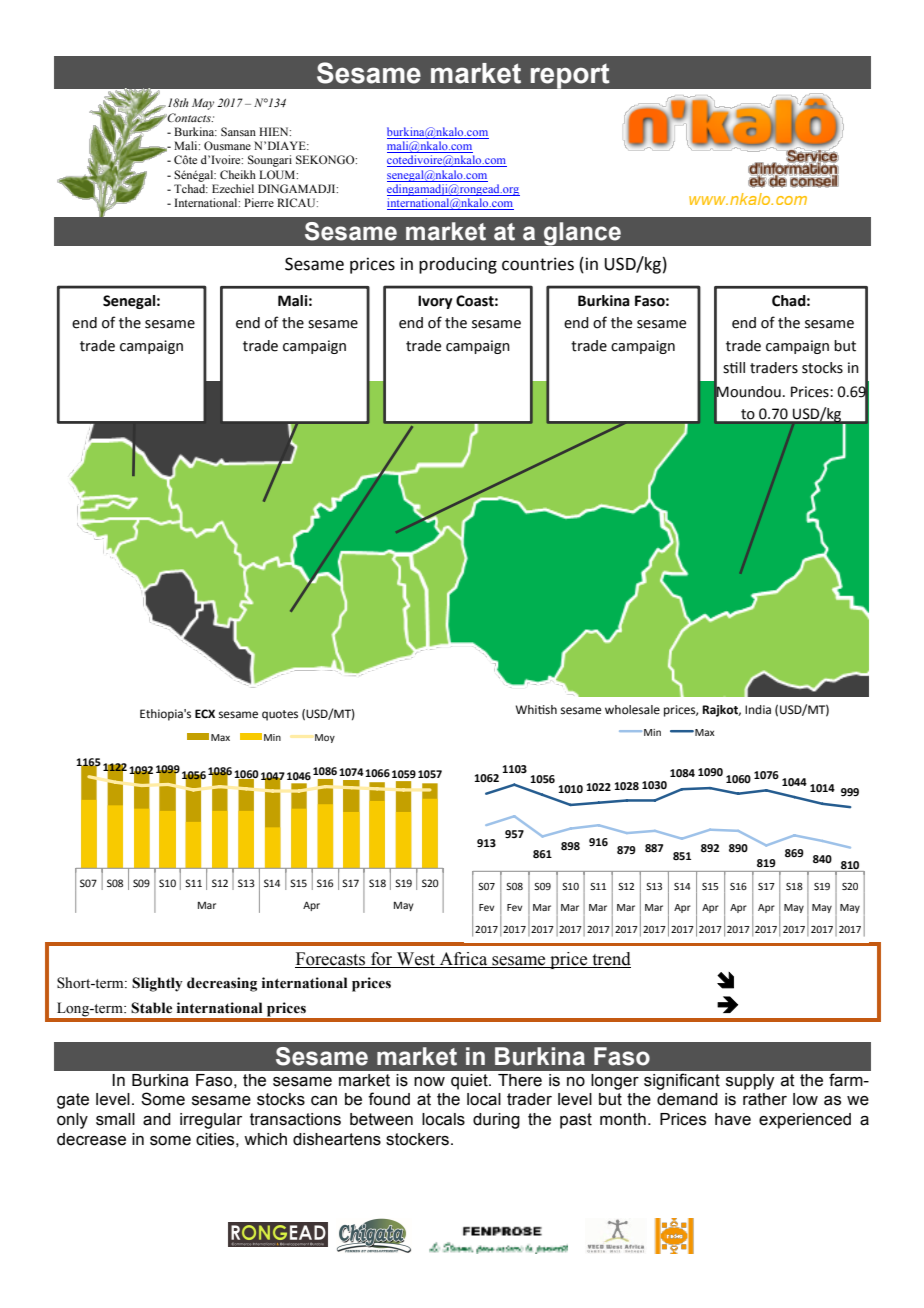 The height and width of the screenshot is (1308, 924). I want to click on Forecasts, so click(330, 959).
